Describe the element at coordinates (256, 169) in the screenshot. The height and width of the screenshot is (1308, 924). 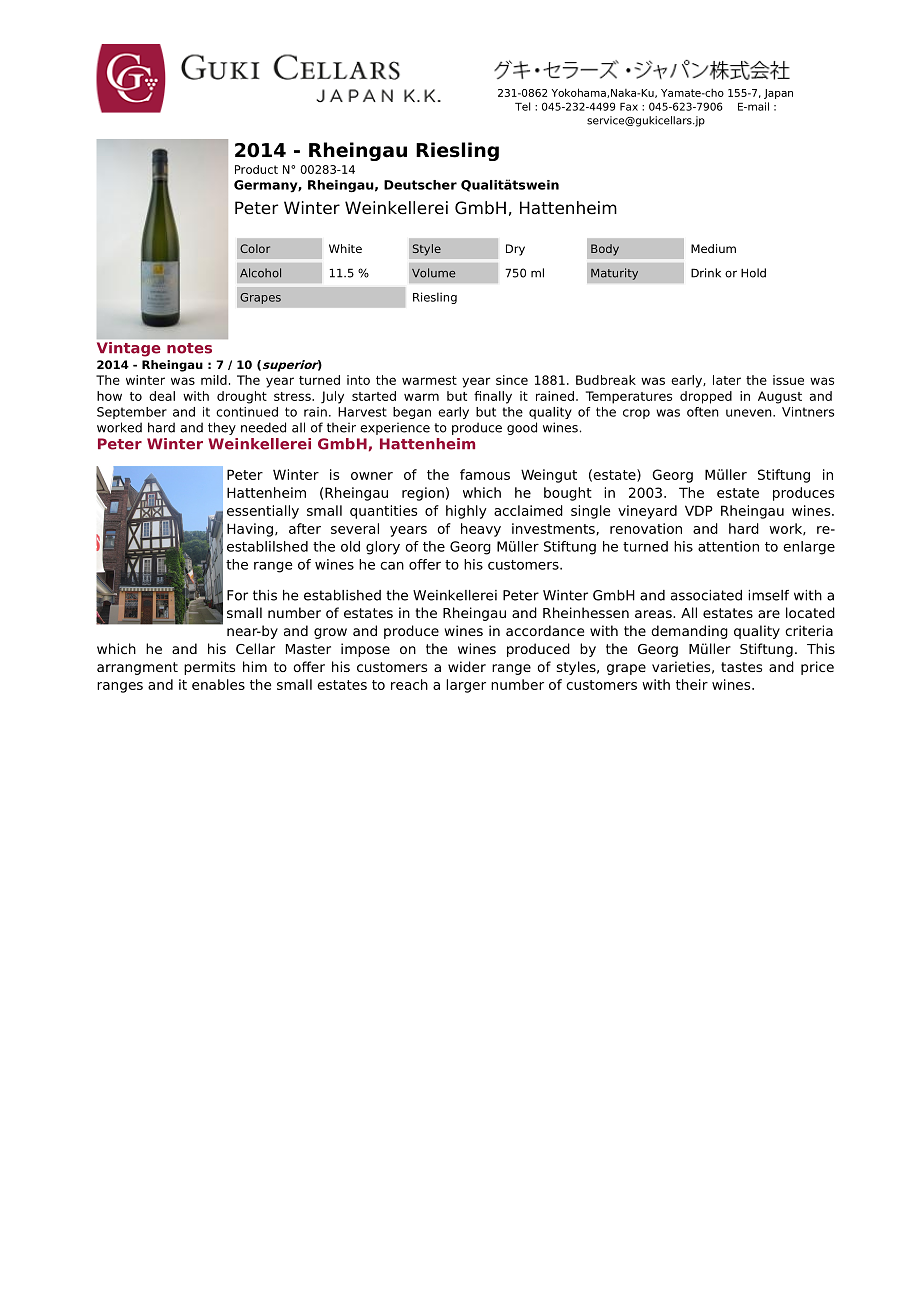
I see `Product` at that location.
